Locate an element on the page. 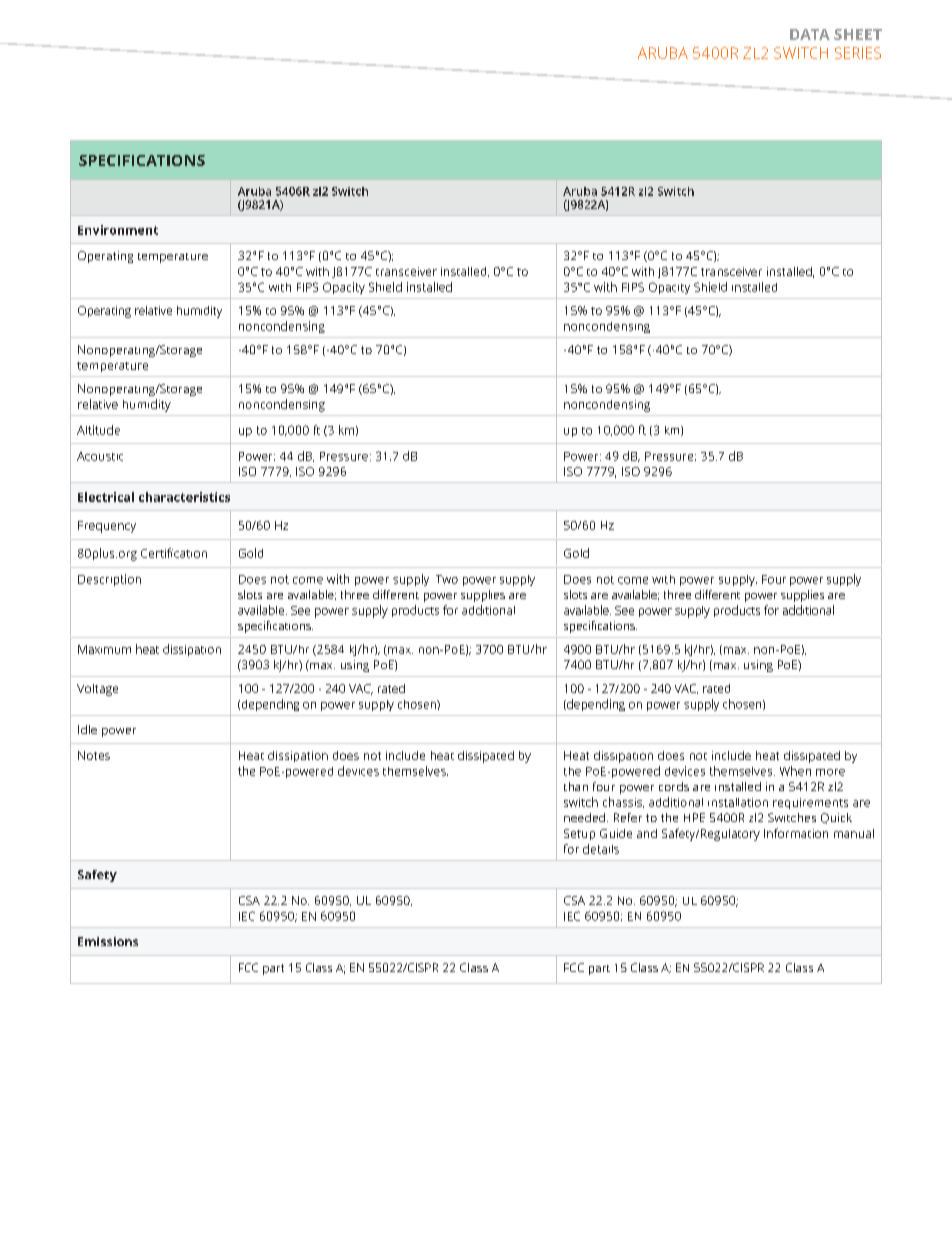  Environment is located at coordinates (118, 230).
